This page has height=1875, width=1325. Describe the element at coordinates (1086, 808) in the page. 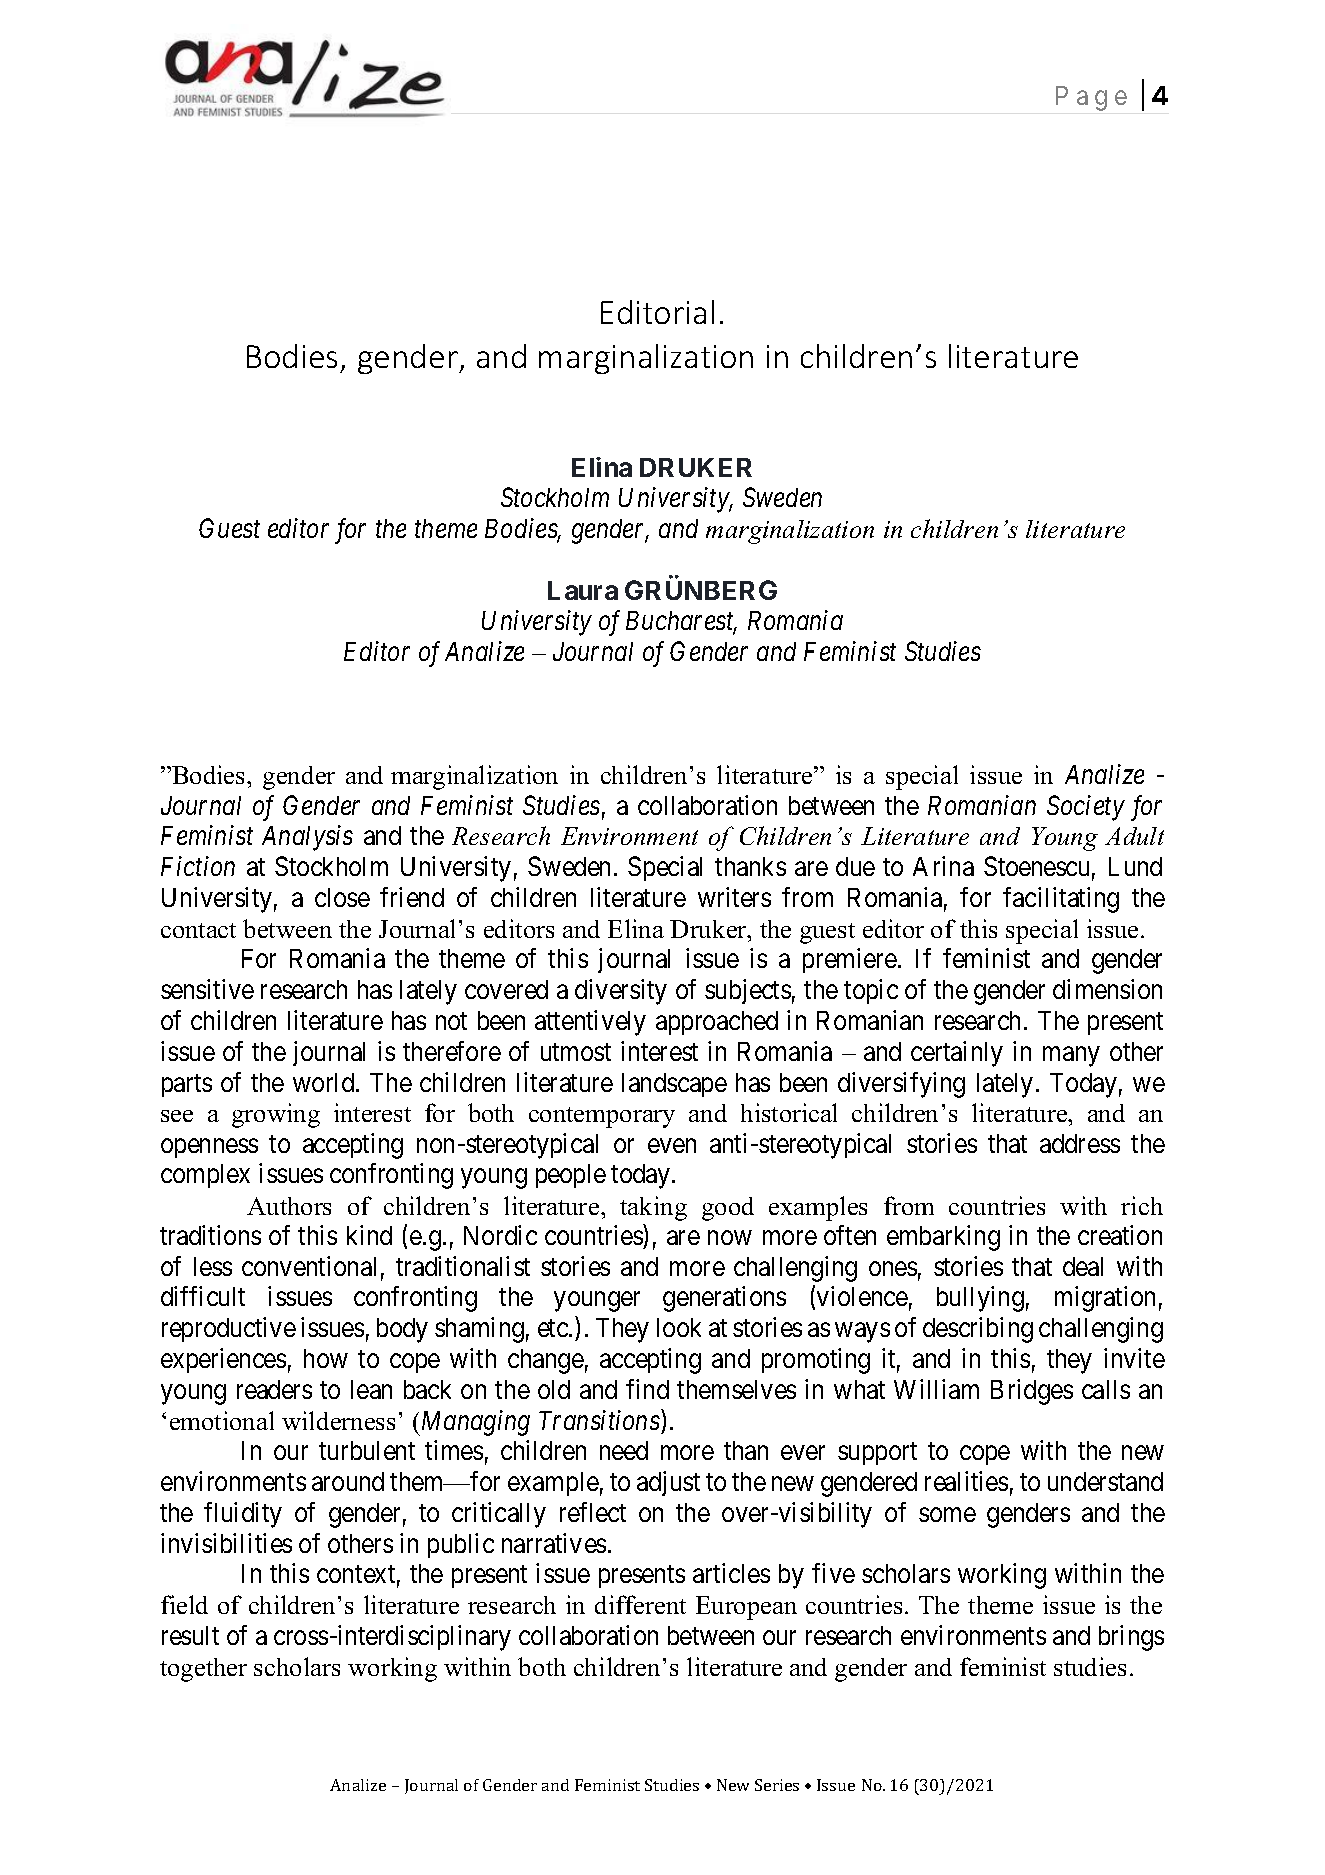

I see `Society` at that location.
